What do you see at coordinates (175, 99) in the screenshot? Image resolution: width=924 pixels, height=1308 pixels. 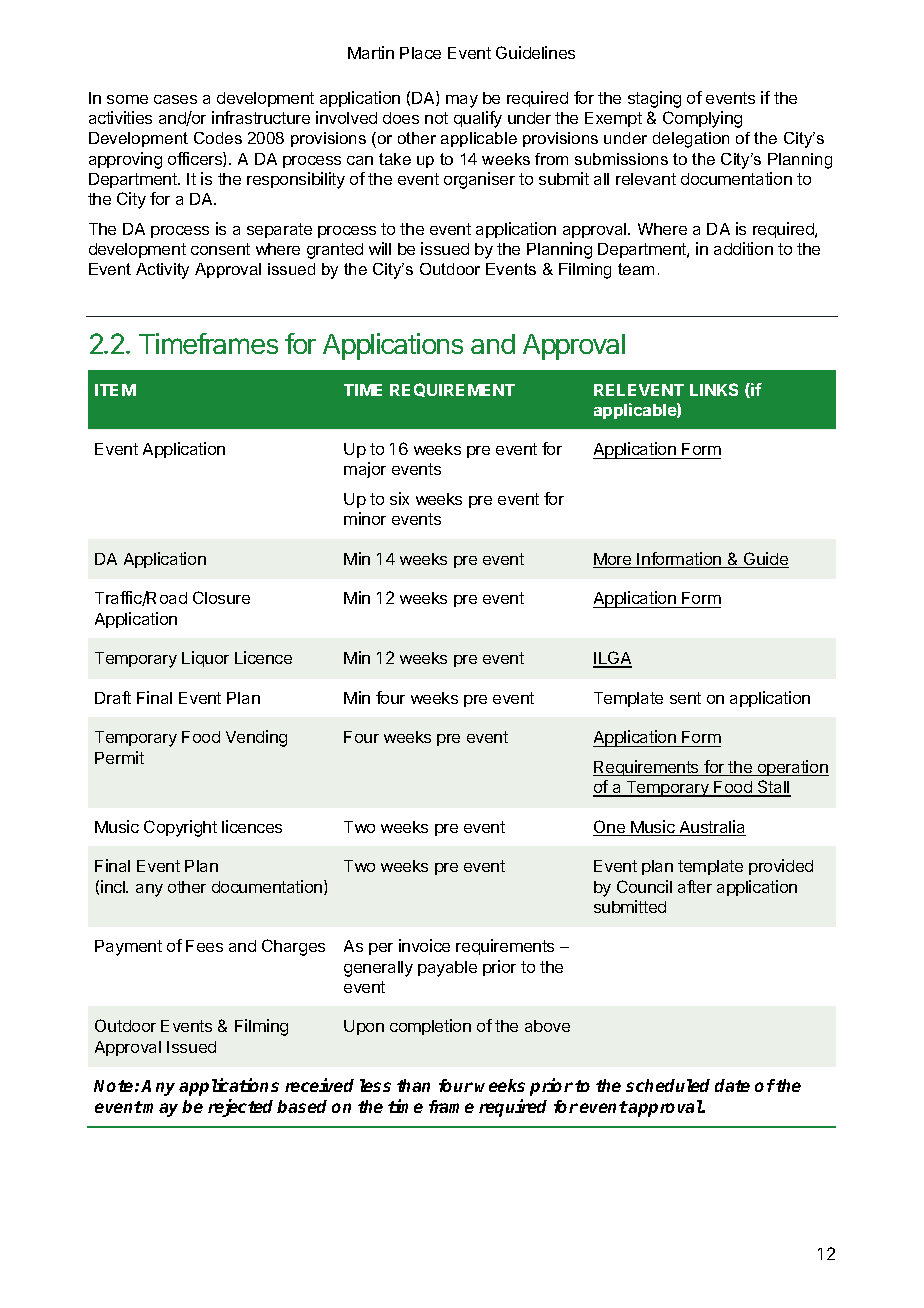 I see `cases` at bounding box center [175, 99].
